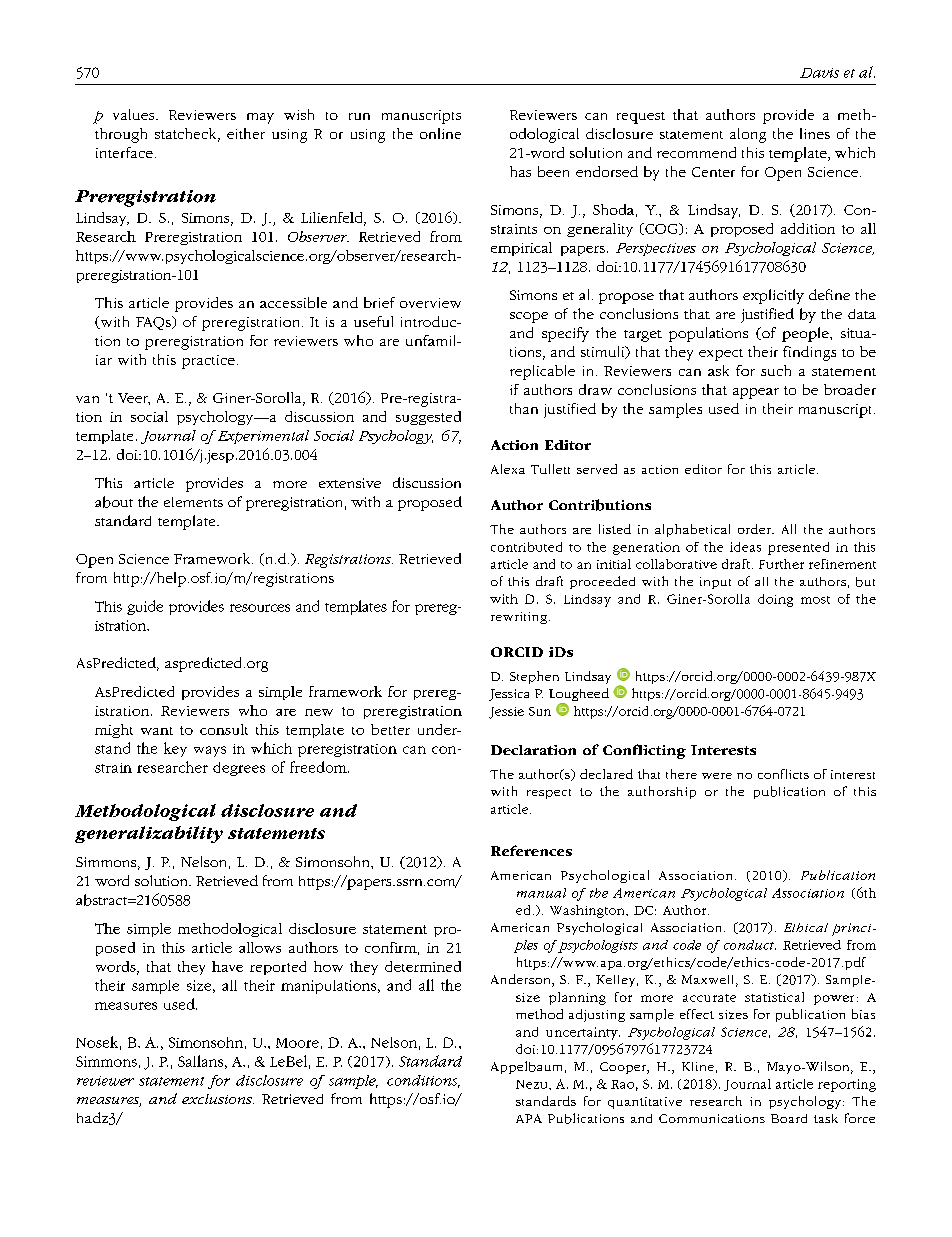  What do you see at coordinates (756, 393) in the screenshot?
I see `appear` at bounding box center [756, 393].
